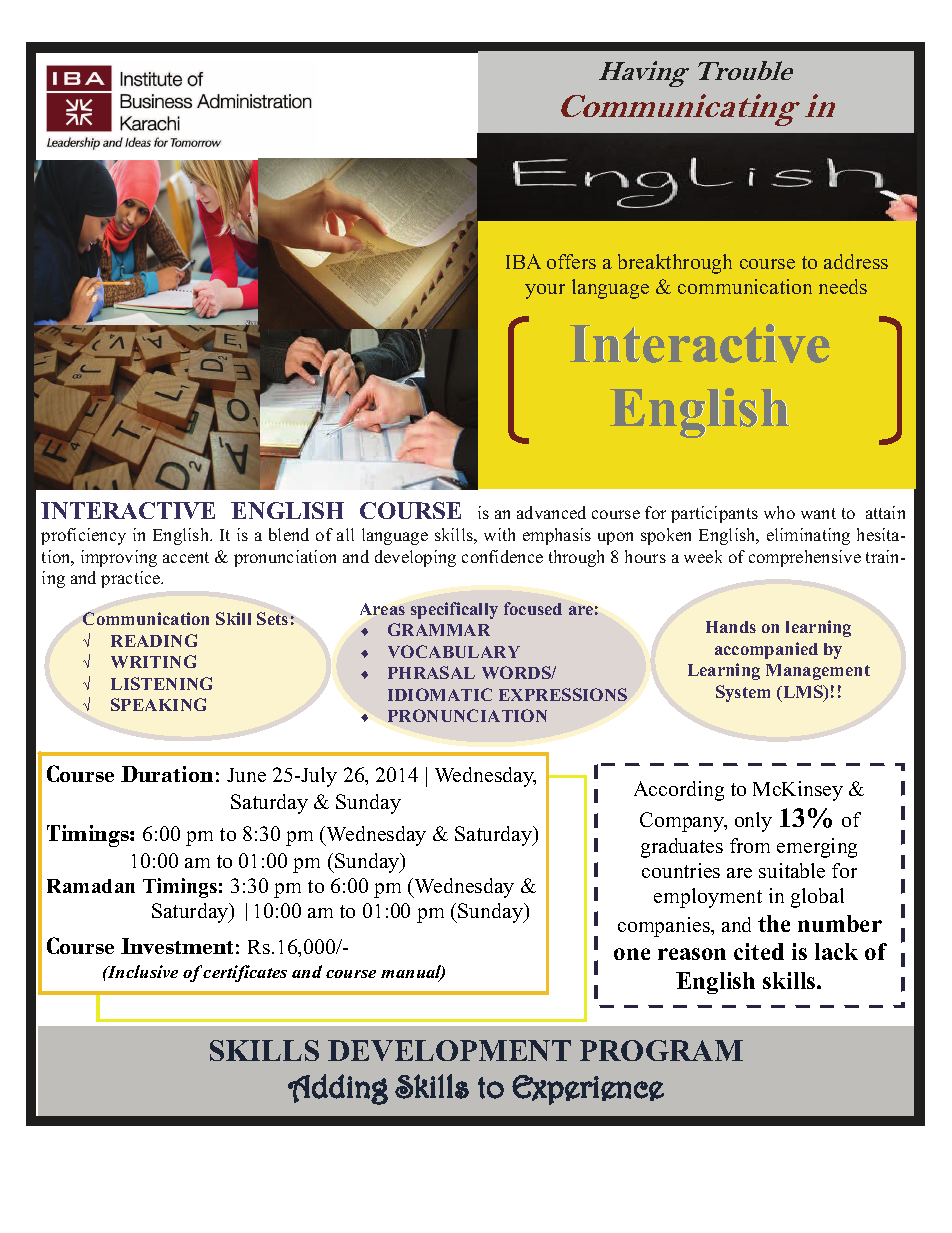 This screenshot has height=1233, width=952. What do you see at coordinates (499, 534) in the screenshot?
I see `with` at bounding box center [499, 534].
